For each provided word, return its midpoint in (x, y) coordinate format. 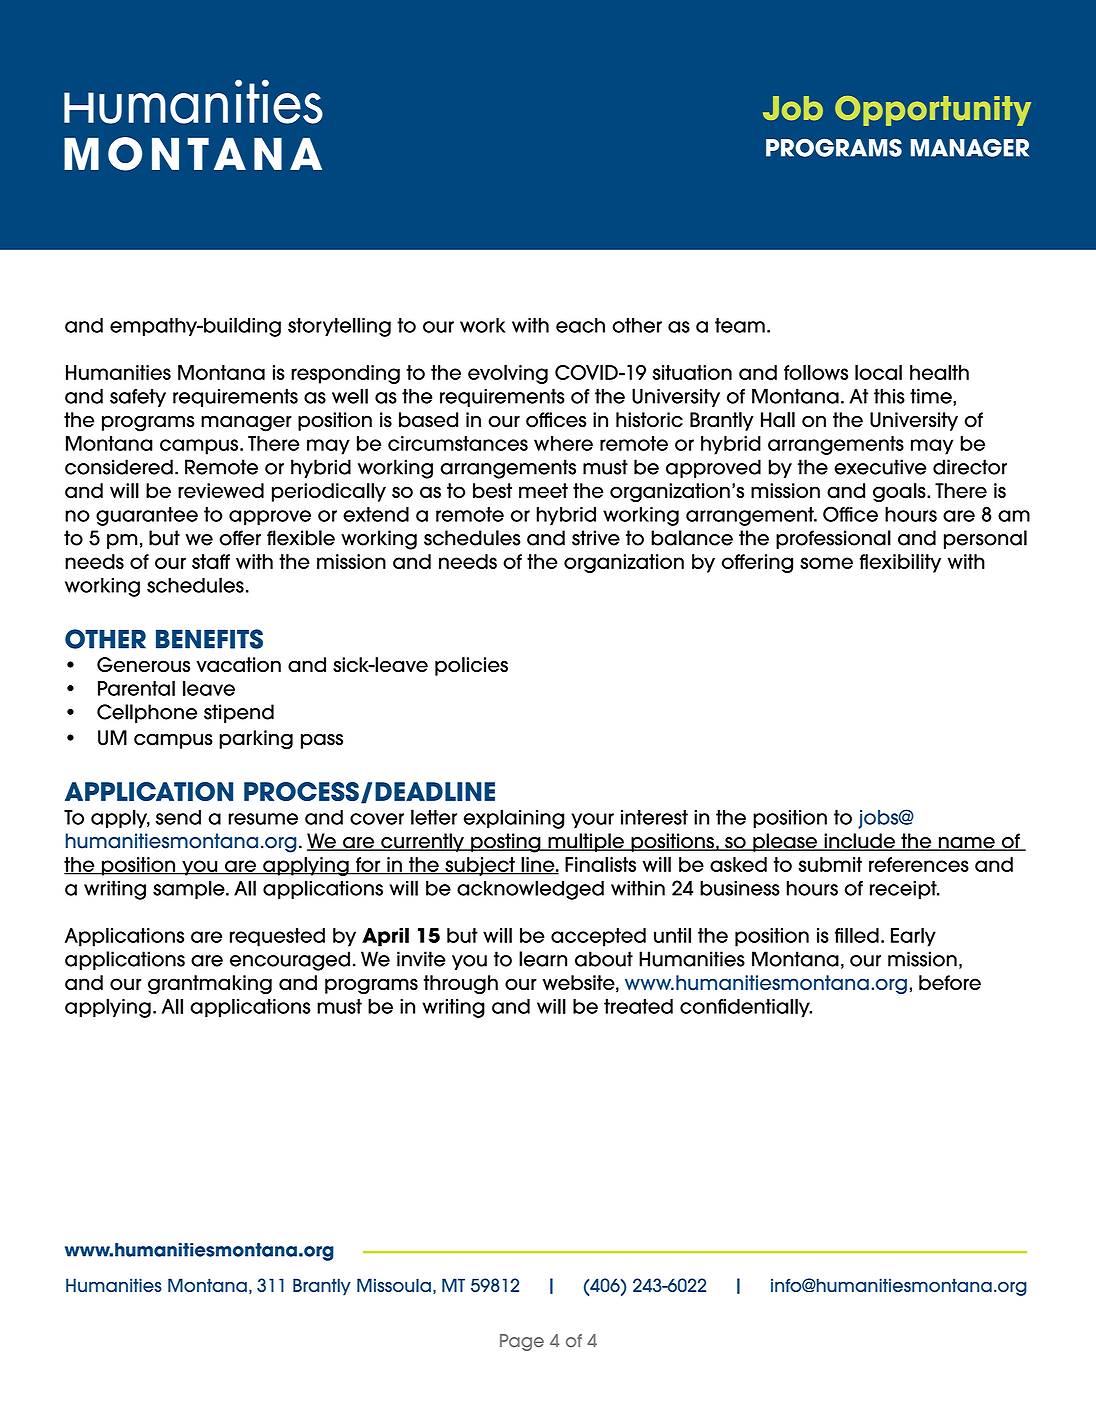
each (580, 325)
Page (522, 1342)
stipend (239, 713)
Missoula (394, 1285)
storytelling (339, 327)
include (859, 842)
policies (471, 666)
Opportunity (933, 111)
